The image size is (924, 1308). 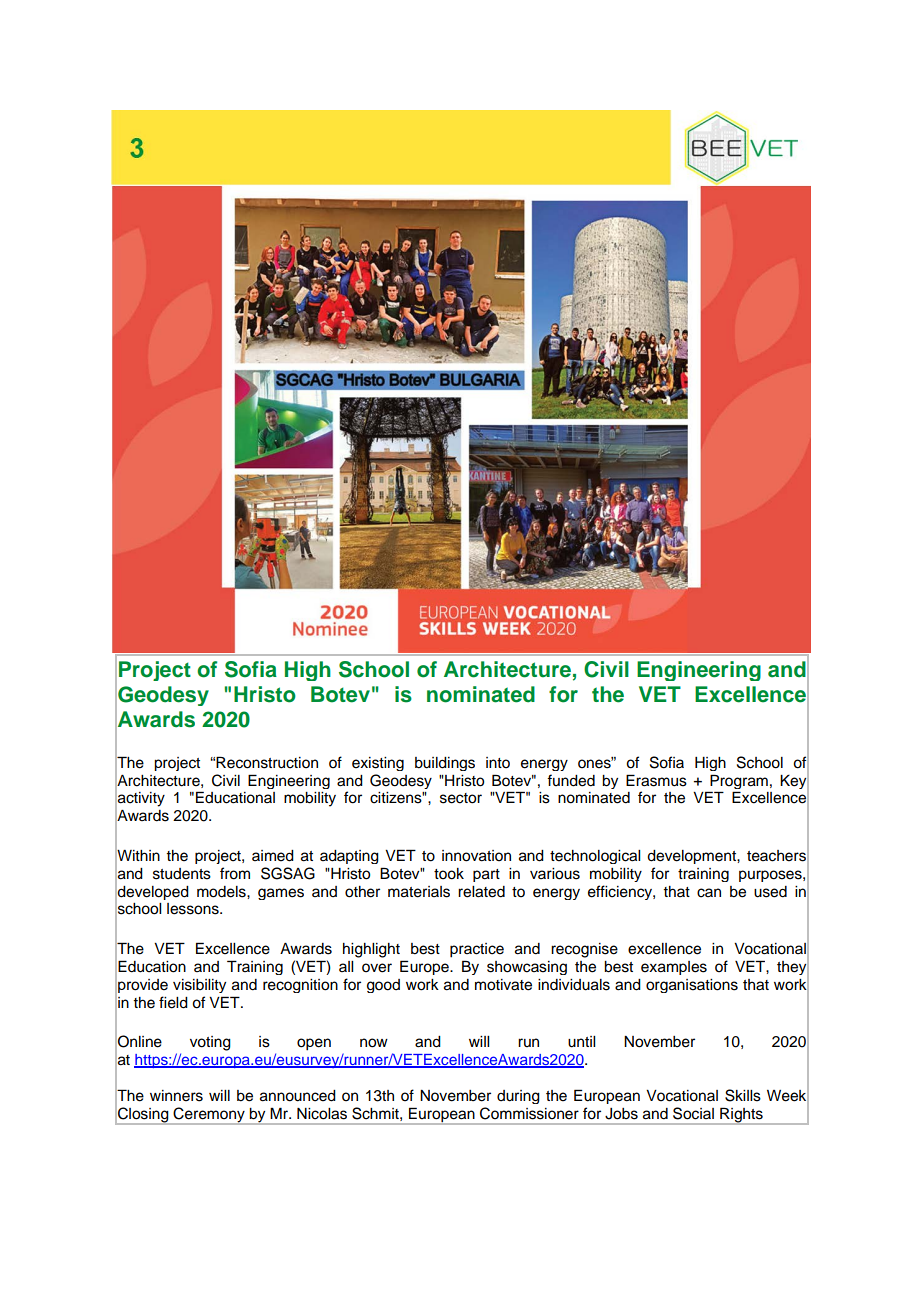 I want to click on examples, so click(x=674, y=968).
